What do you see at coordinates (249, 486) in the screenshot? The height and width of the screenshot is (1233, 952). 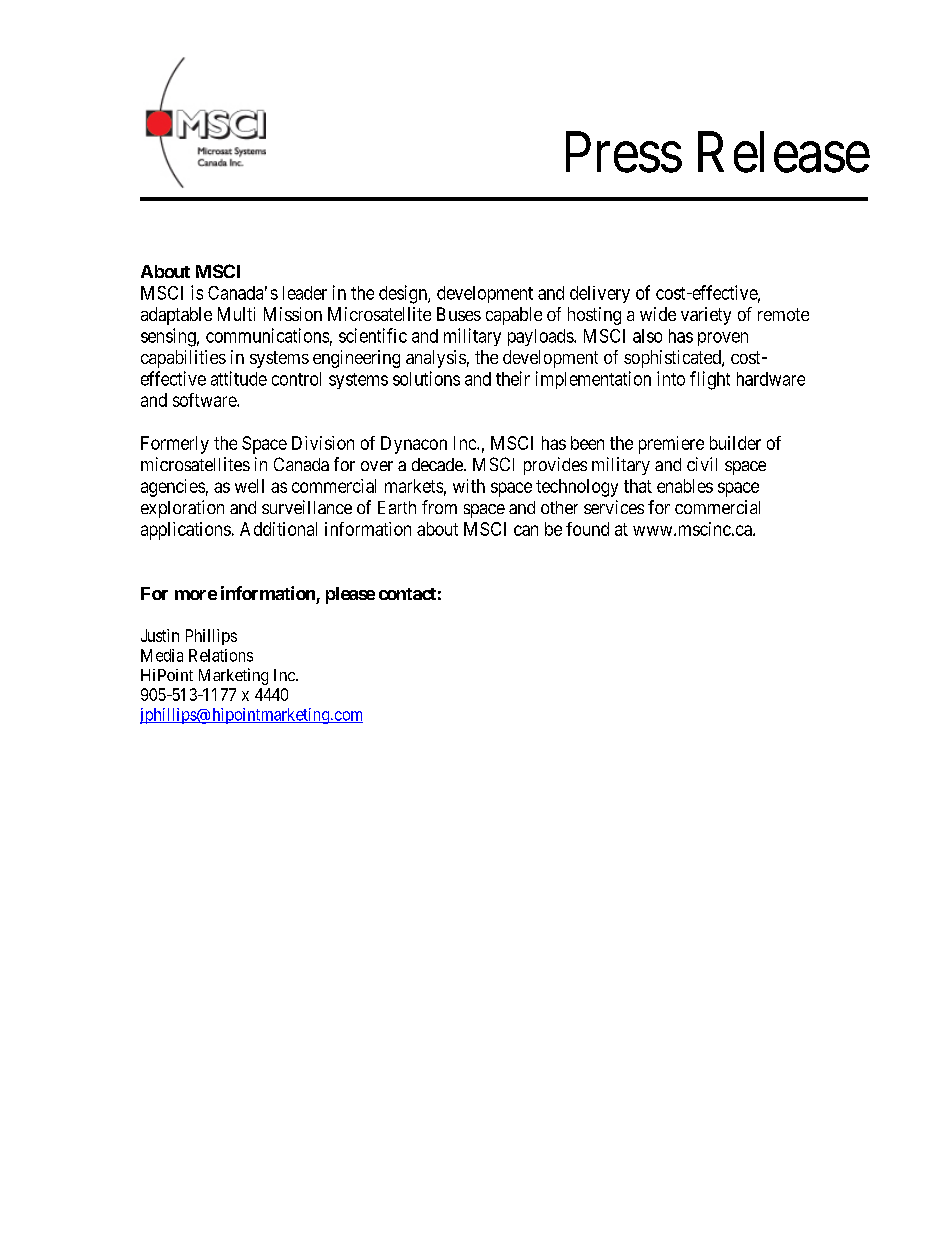 I see `well` at bounding box center [249, 486].
